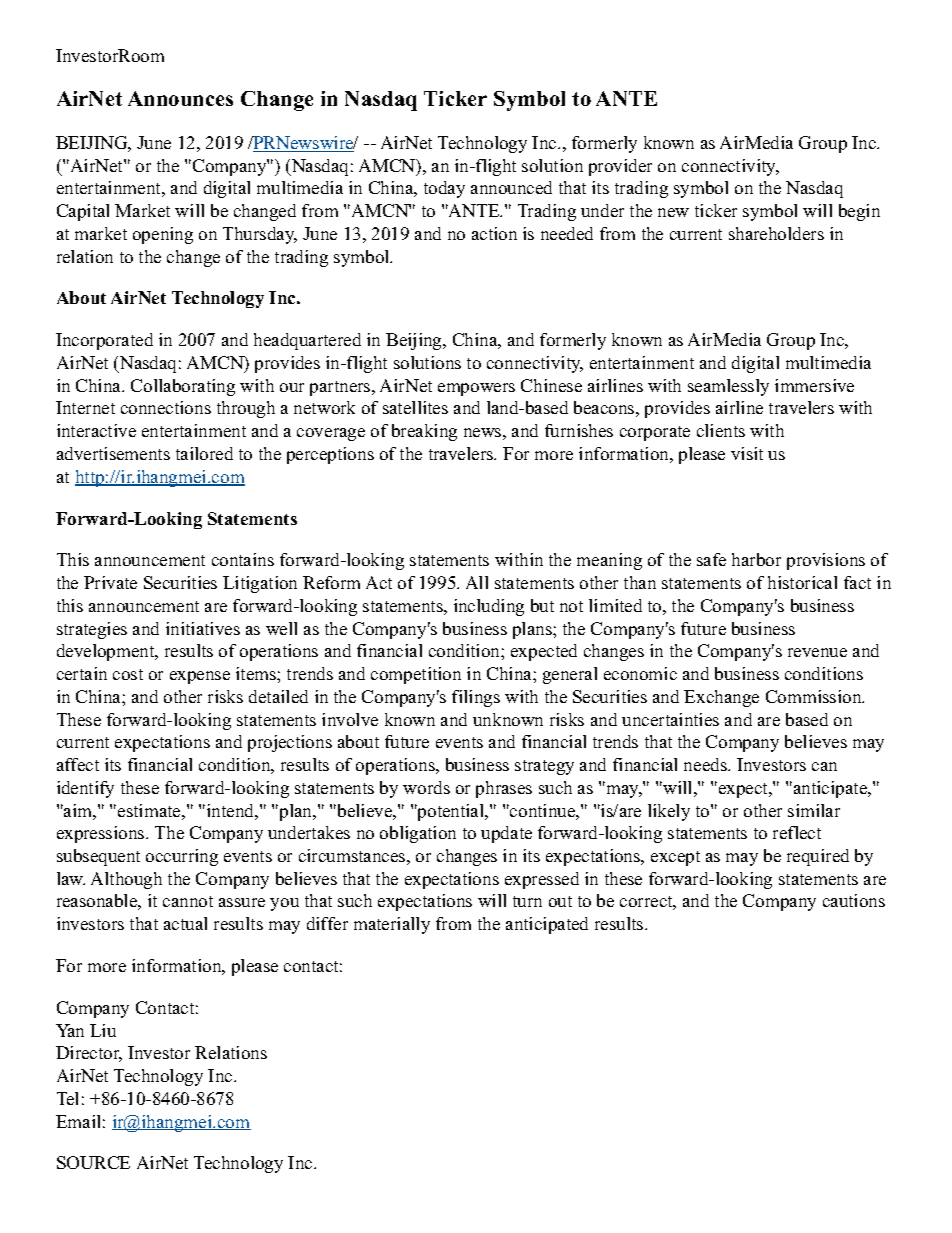  What do you see at coordinates (444, 189) in the screenshot?
I see `today` at bounding box center [444, 189].
